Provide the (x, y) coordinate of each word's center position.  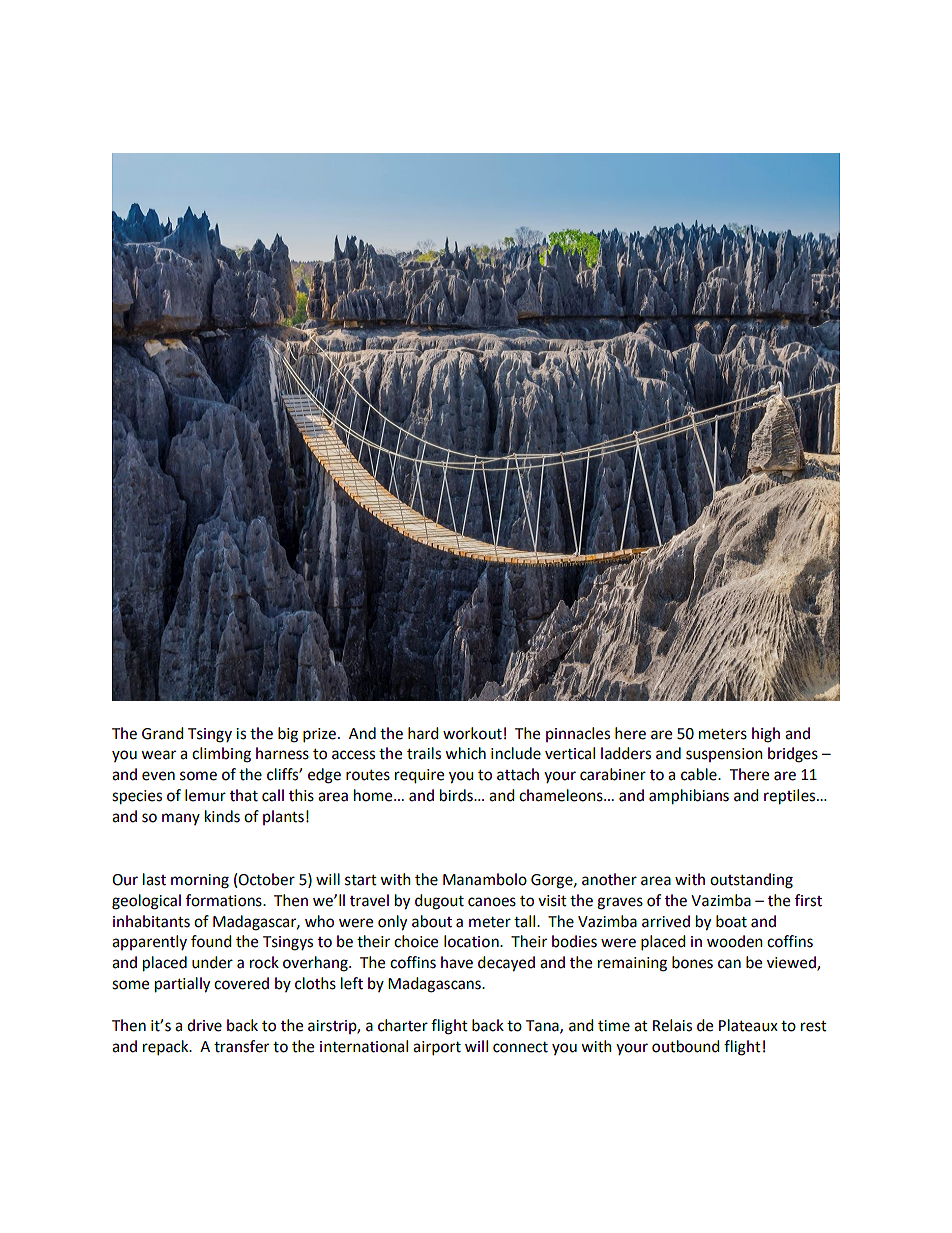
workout (472, 733)
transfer (241, 1046)
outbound (686, 1046)
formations (225, 900)
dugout (439, 902)
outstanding (751, 881)
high (766, 735)
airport (437, 1048)
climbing (221, 755)
